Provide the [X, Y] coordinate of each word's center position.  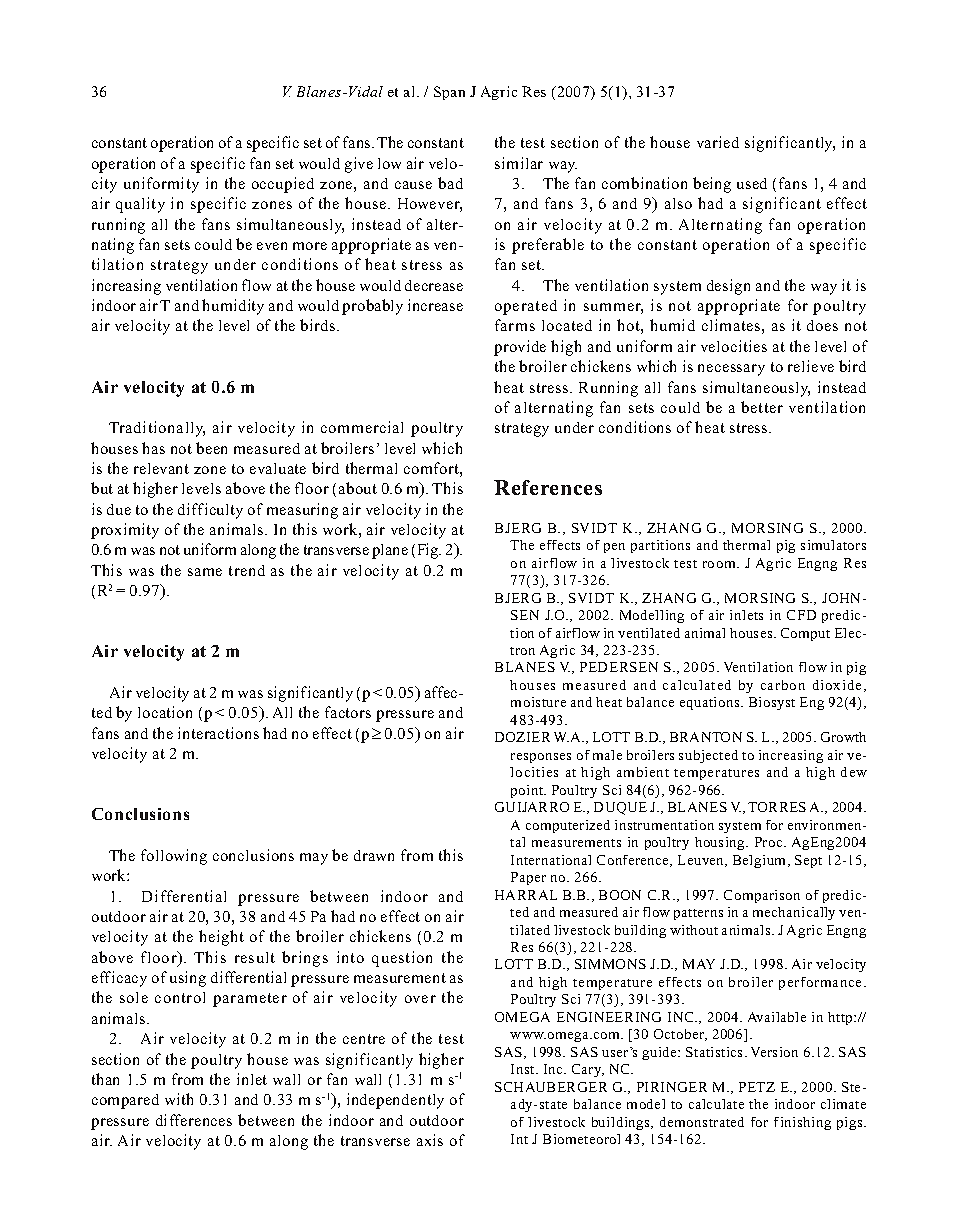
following [174, 857]
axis [430, 1140]
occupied [283, 185]
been [211, 448]
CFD [801, 615]
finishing [802, 1123]
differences [194, 1120]
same [205, 572]
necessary [731, 370]
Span [449, 93]
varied [718, 142]
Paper [528, 878]
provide [520, 348]
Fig [429, 551]
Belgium [761, 861]
